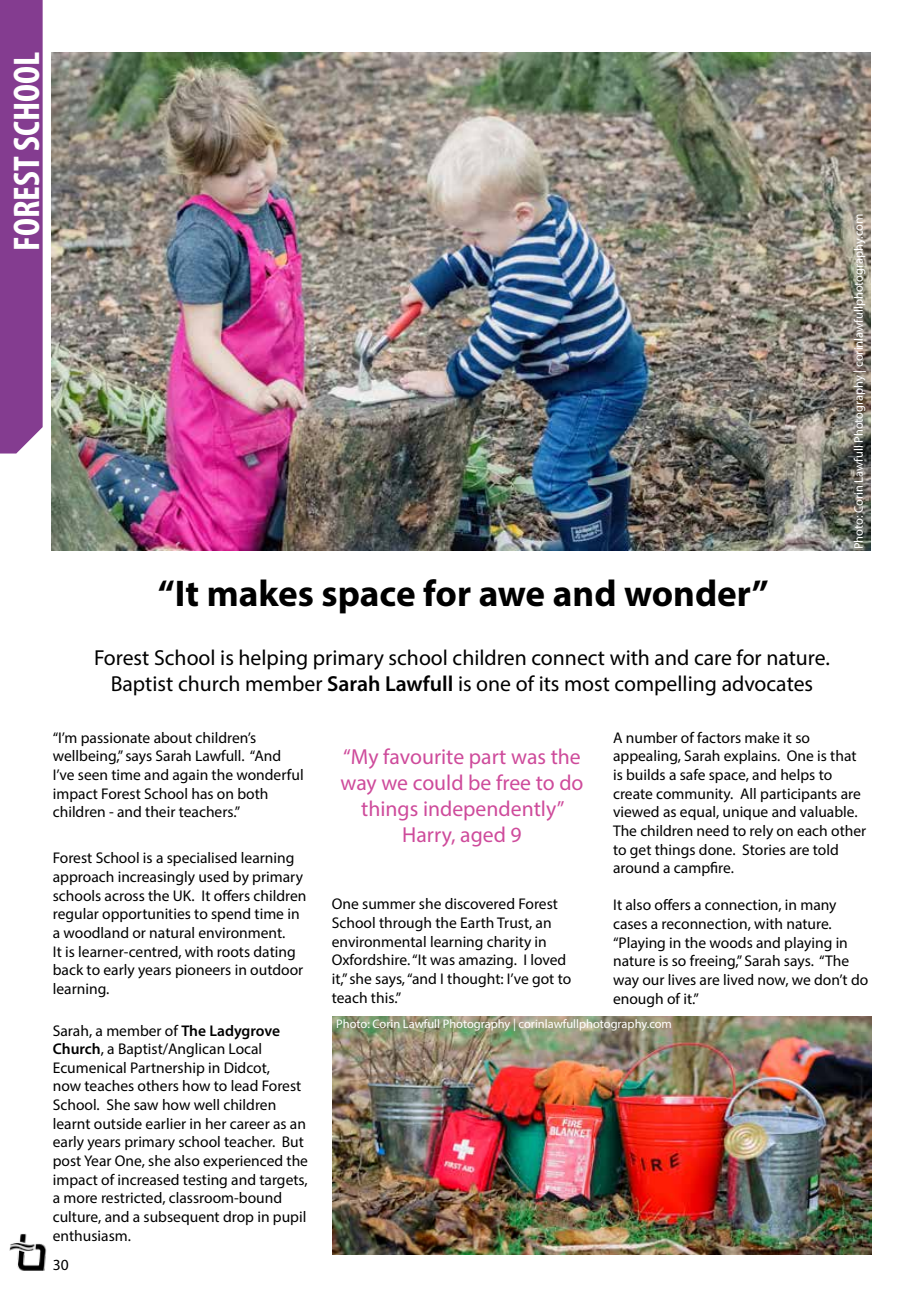 The image size is (924, 1308). What do you see at coordinates (767, 683) in the image?
I see `advocates` at bounding box center [767, 683].
